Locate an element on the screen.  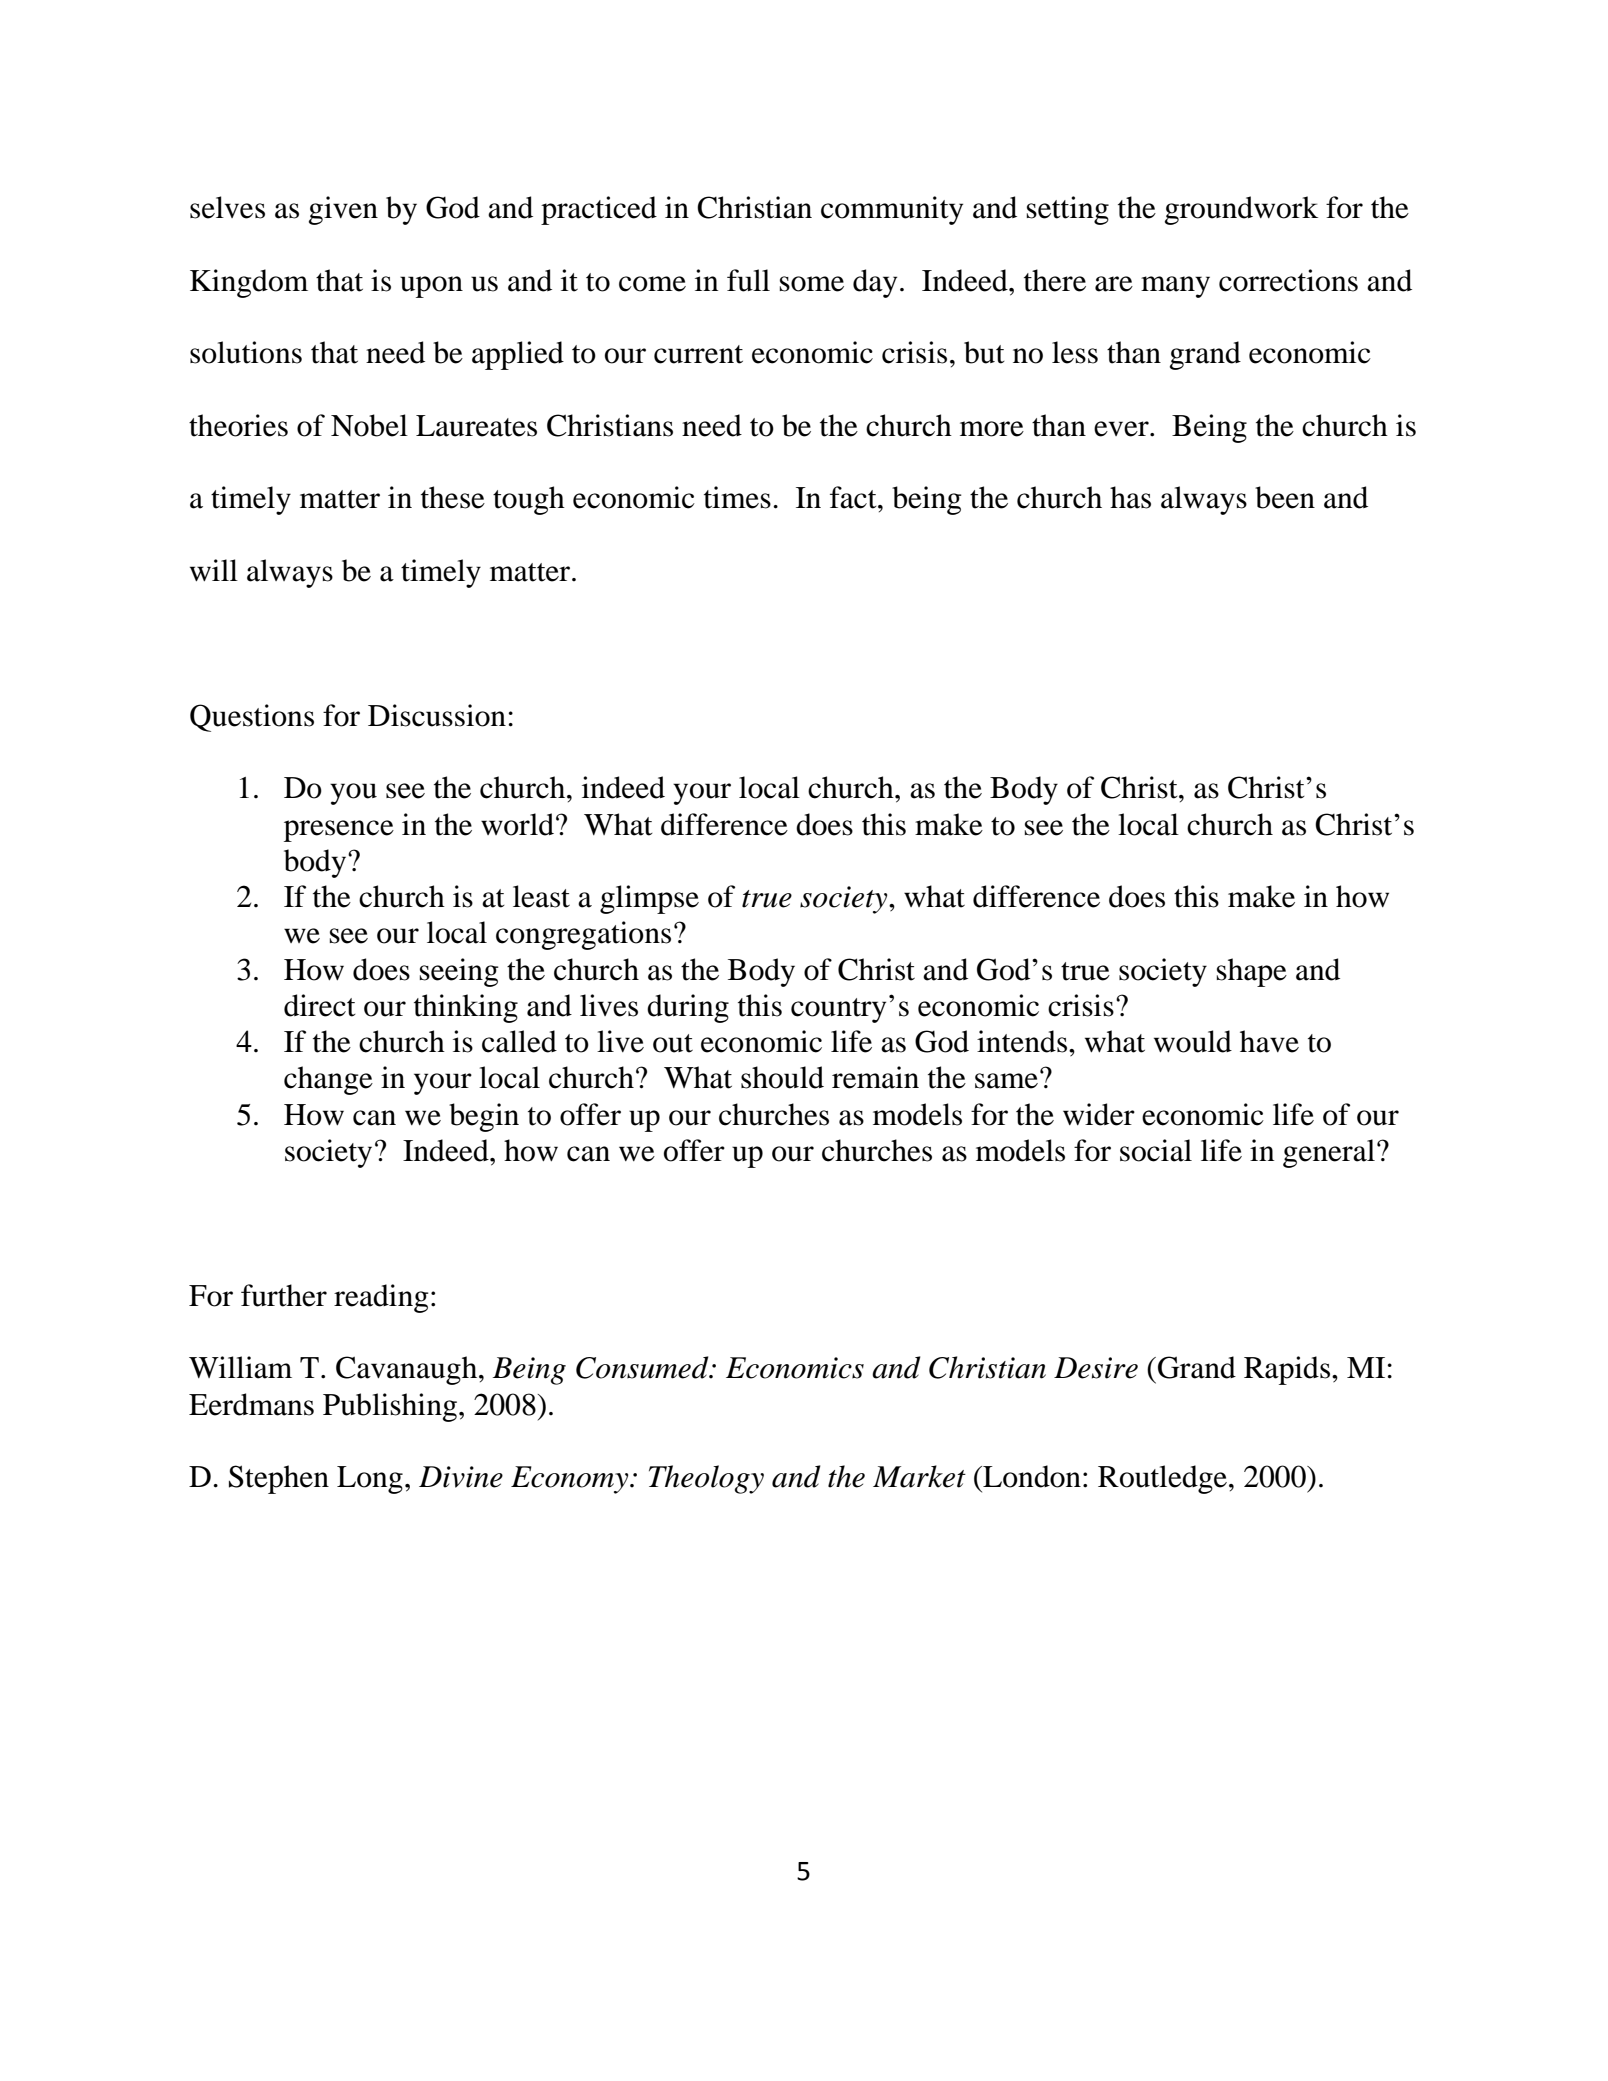
given is located at coordinates (343, 210).
